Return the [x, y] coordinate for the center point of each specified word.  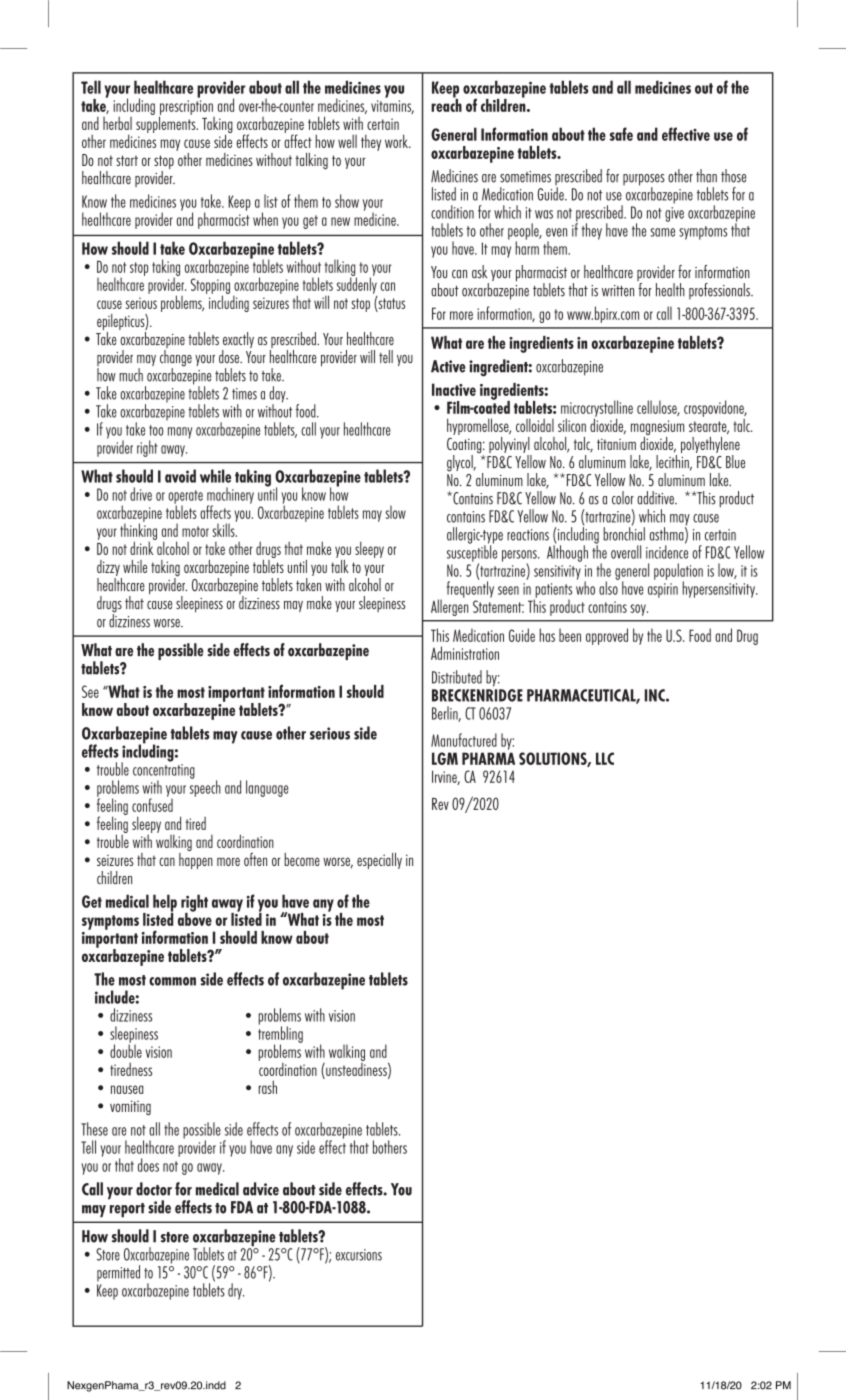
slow [395, 512]
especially [379, 861]
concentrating [164, 772]
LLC [605, 758]
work [397, 141]
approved [607, 636]
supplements [167, 123]
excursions [359, 1255]
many [180, 433]
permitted [118, 1273]
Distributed [457, 677]
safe [621, 134]
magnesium [657, 429]
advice [261, 1189]
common [172, 981]
